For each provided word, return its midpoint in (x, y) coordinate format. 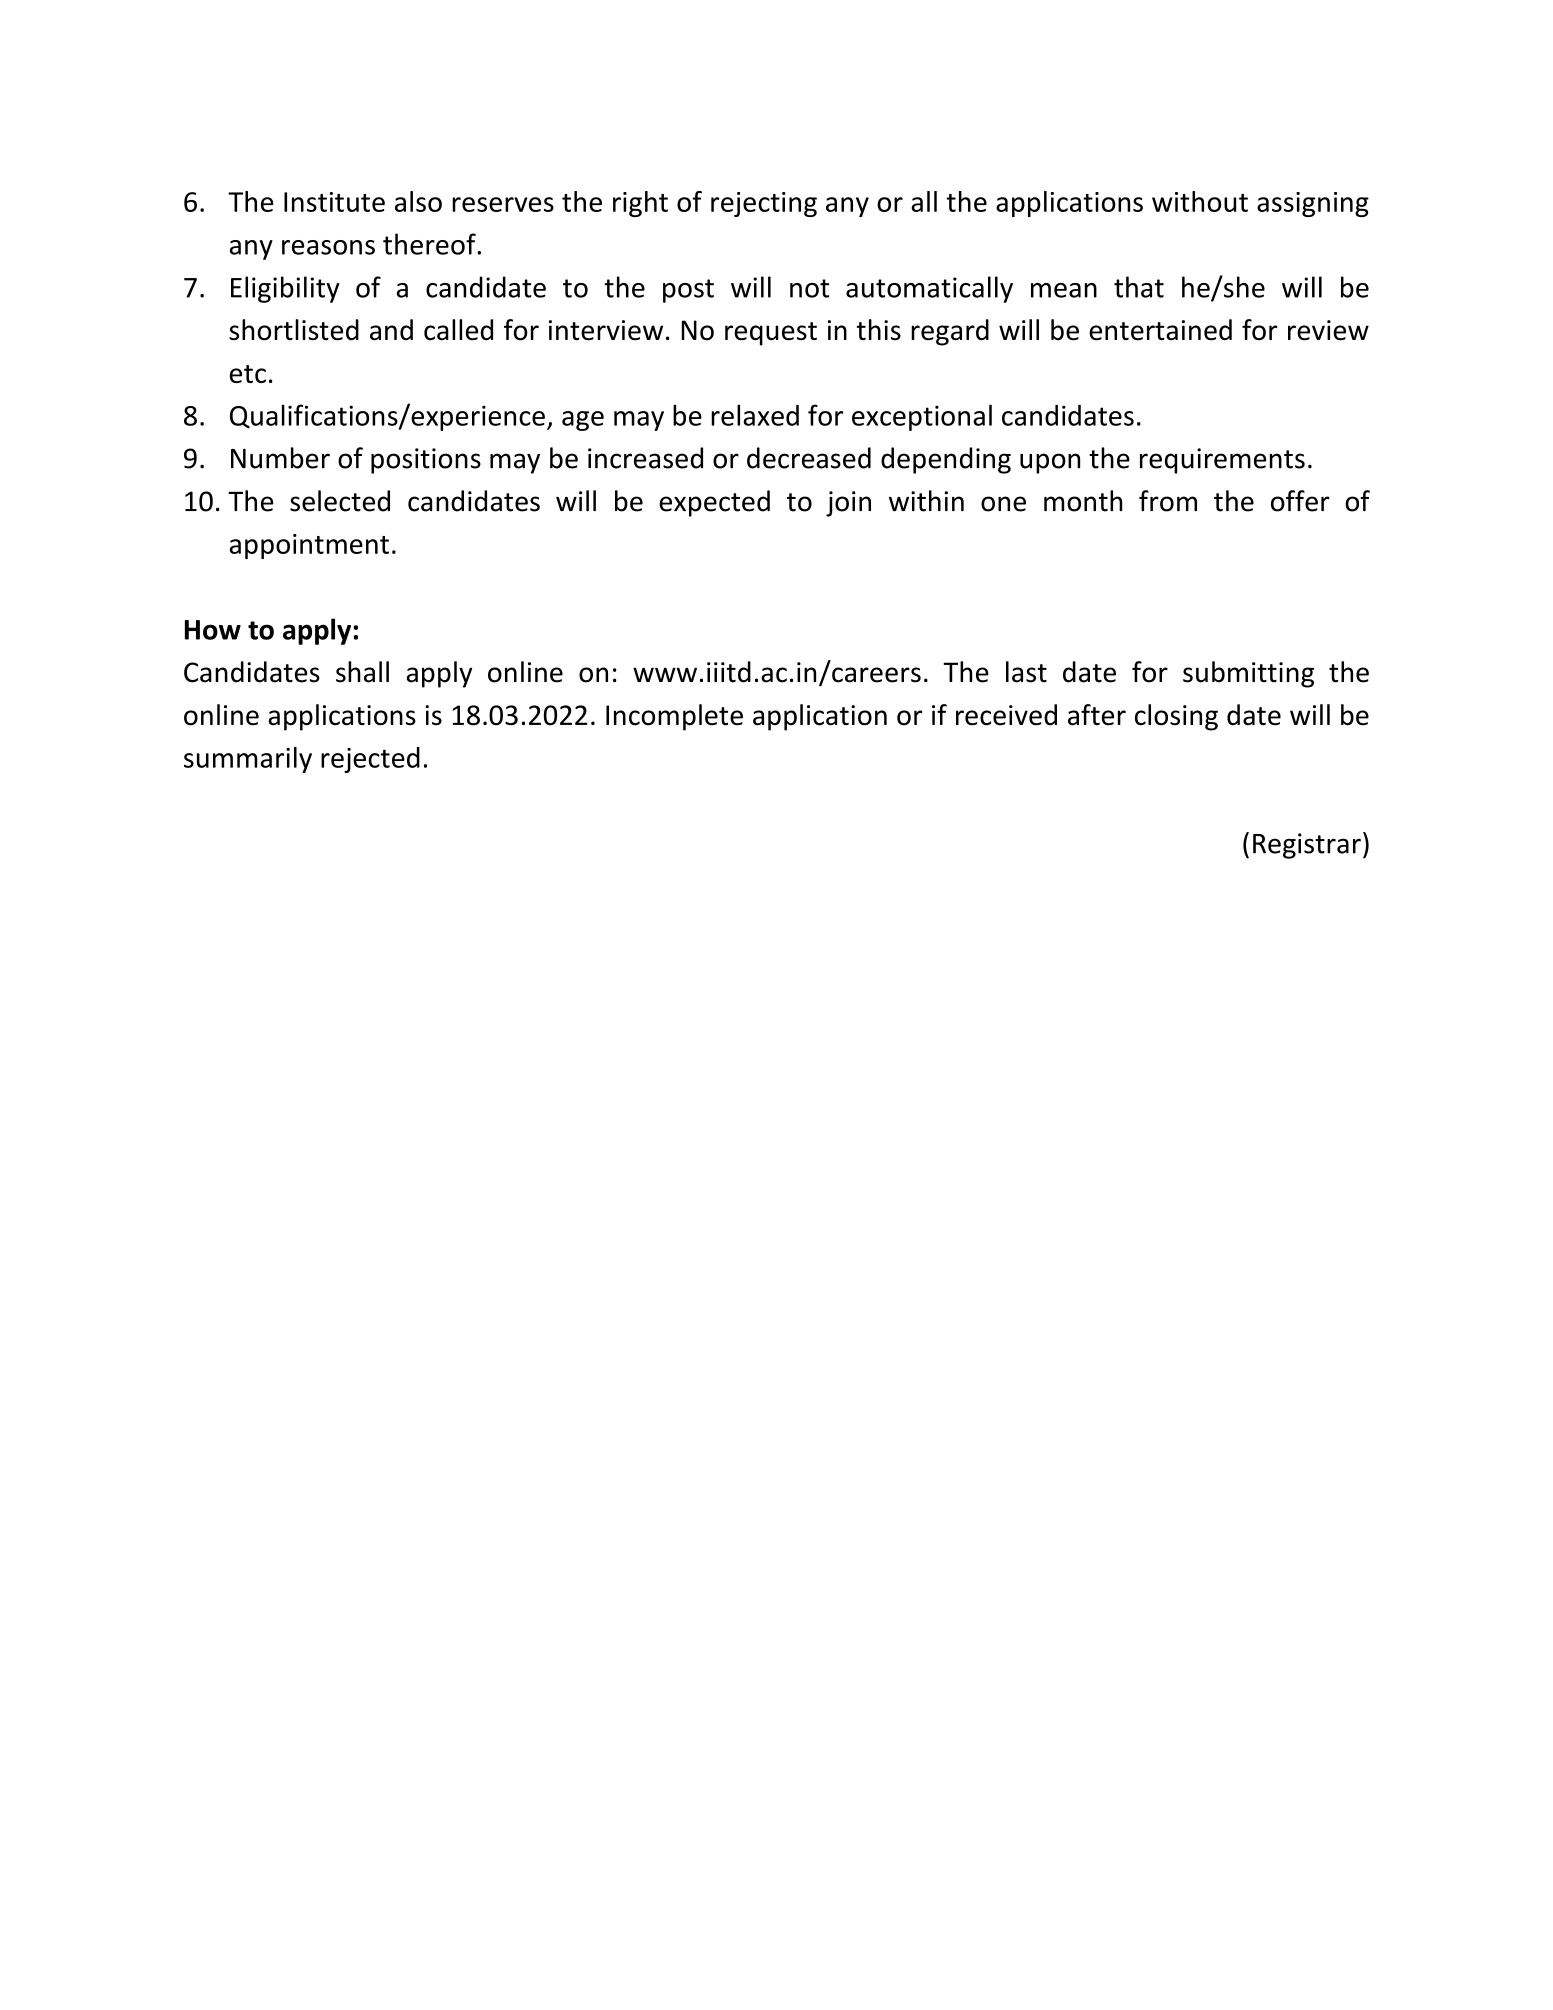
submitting (1248, 674)
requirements (1222, 461)
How (213, 630)
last (1026, 672)
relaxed (755, 415)
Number (280, 458)
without (1200, 201)
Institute (334, 202)
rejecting (764, 204)
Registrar (1307, 846)
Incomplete (674, 717)
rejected (370, 760)
